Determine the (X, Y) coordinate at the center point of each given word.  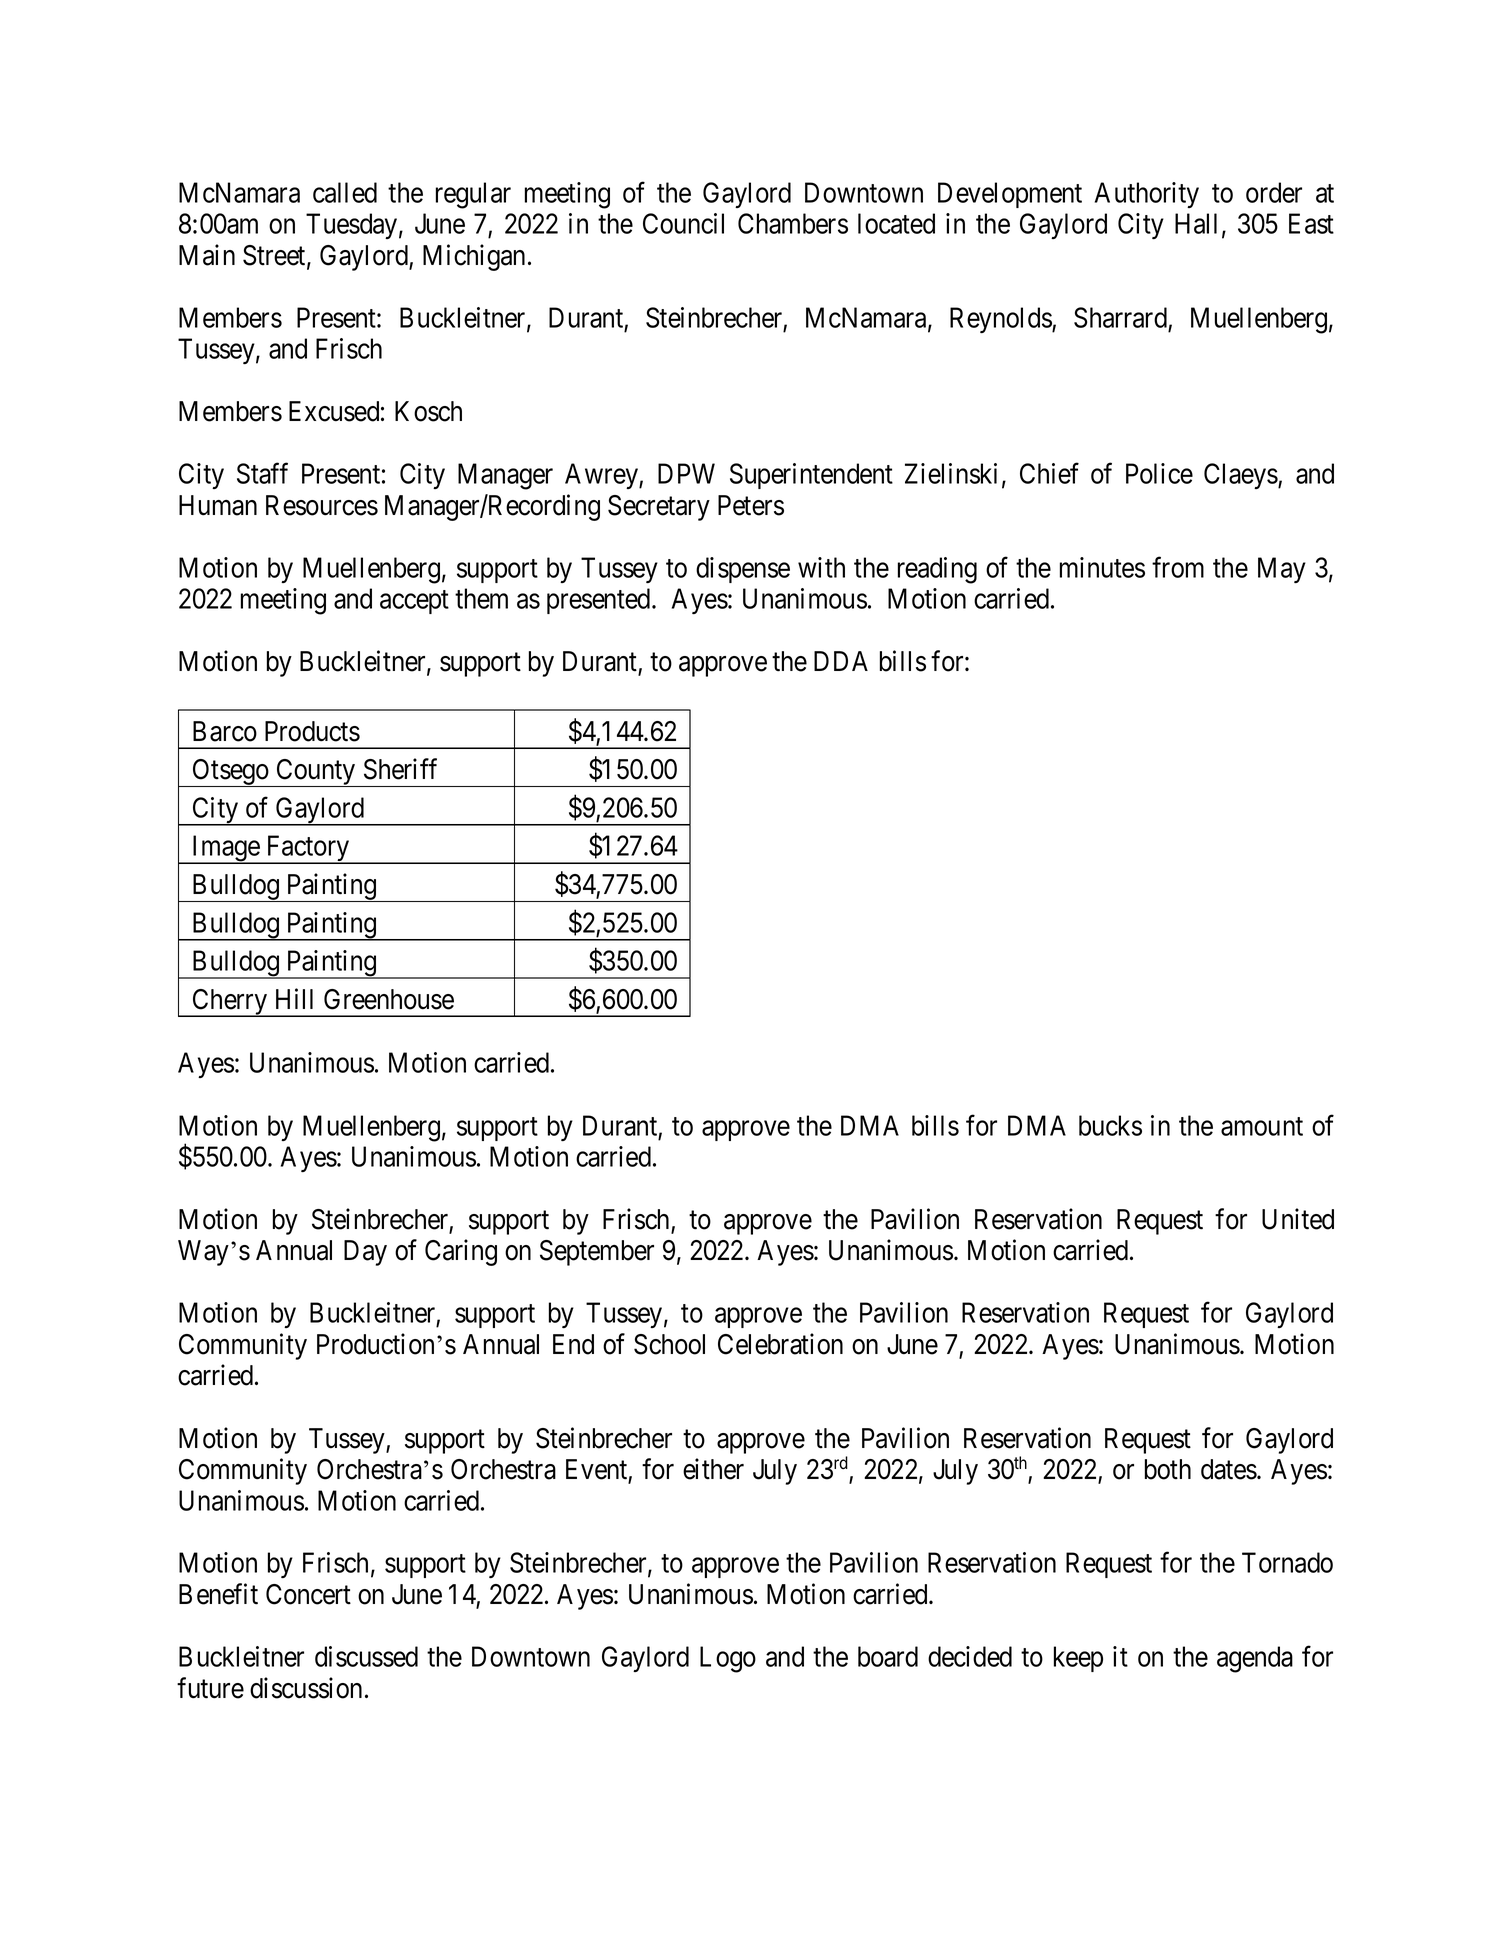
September (597, 1253)
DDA (841, 661)
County (316, 773)
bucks (1110, 1125)
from (1178, 567)
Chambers (793, 223)
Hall (1196, 223)
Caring (461, 1252)
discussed (366, 1656)
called (345, 192)
